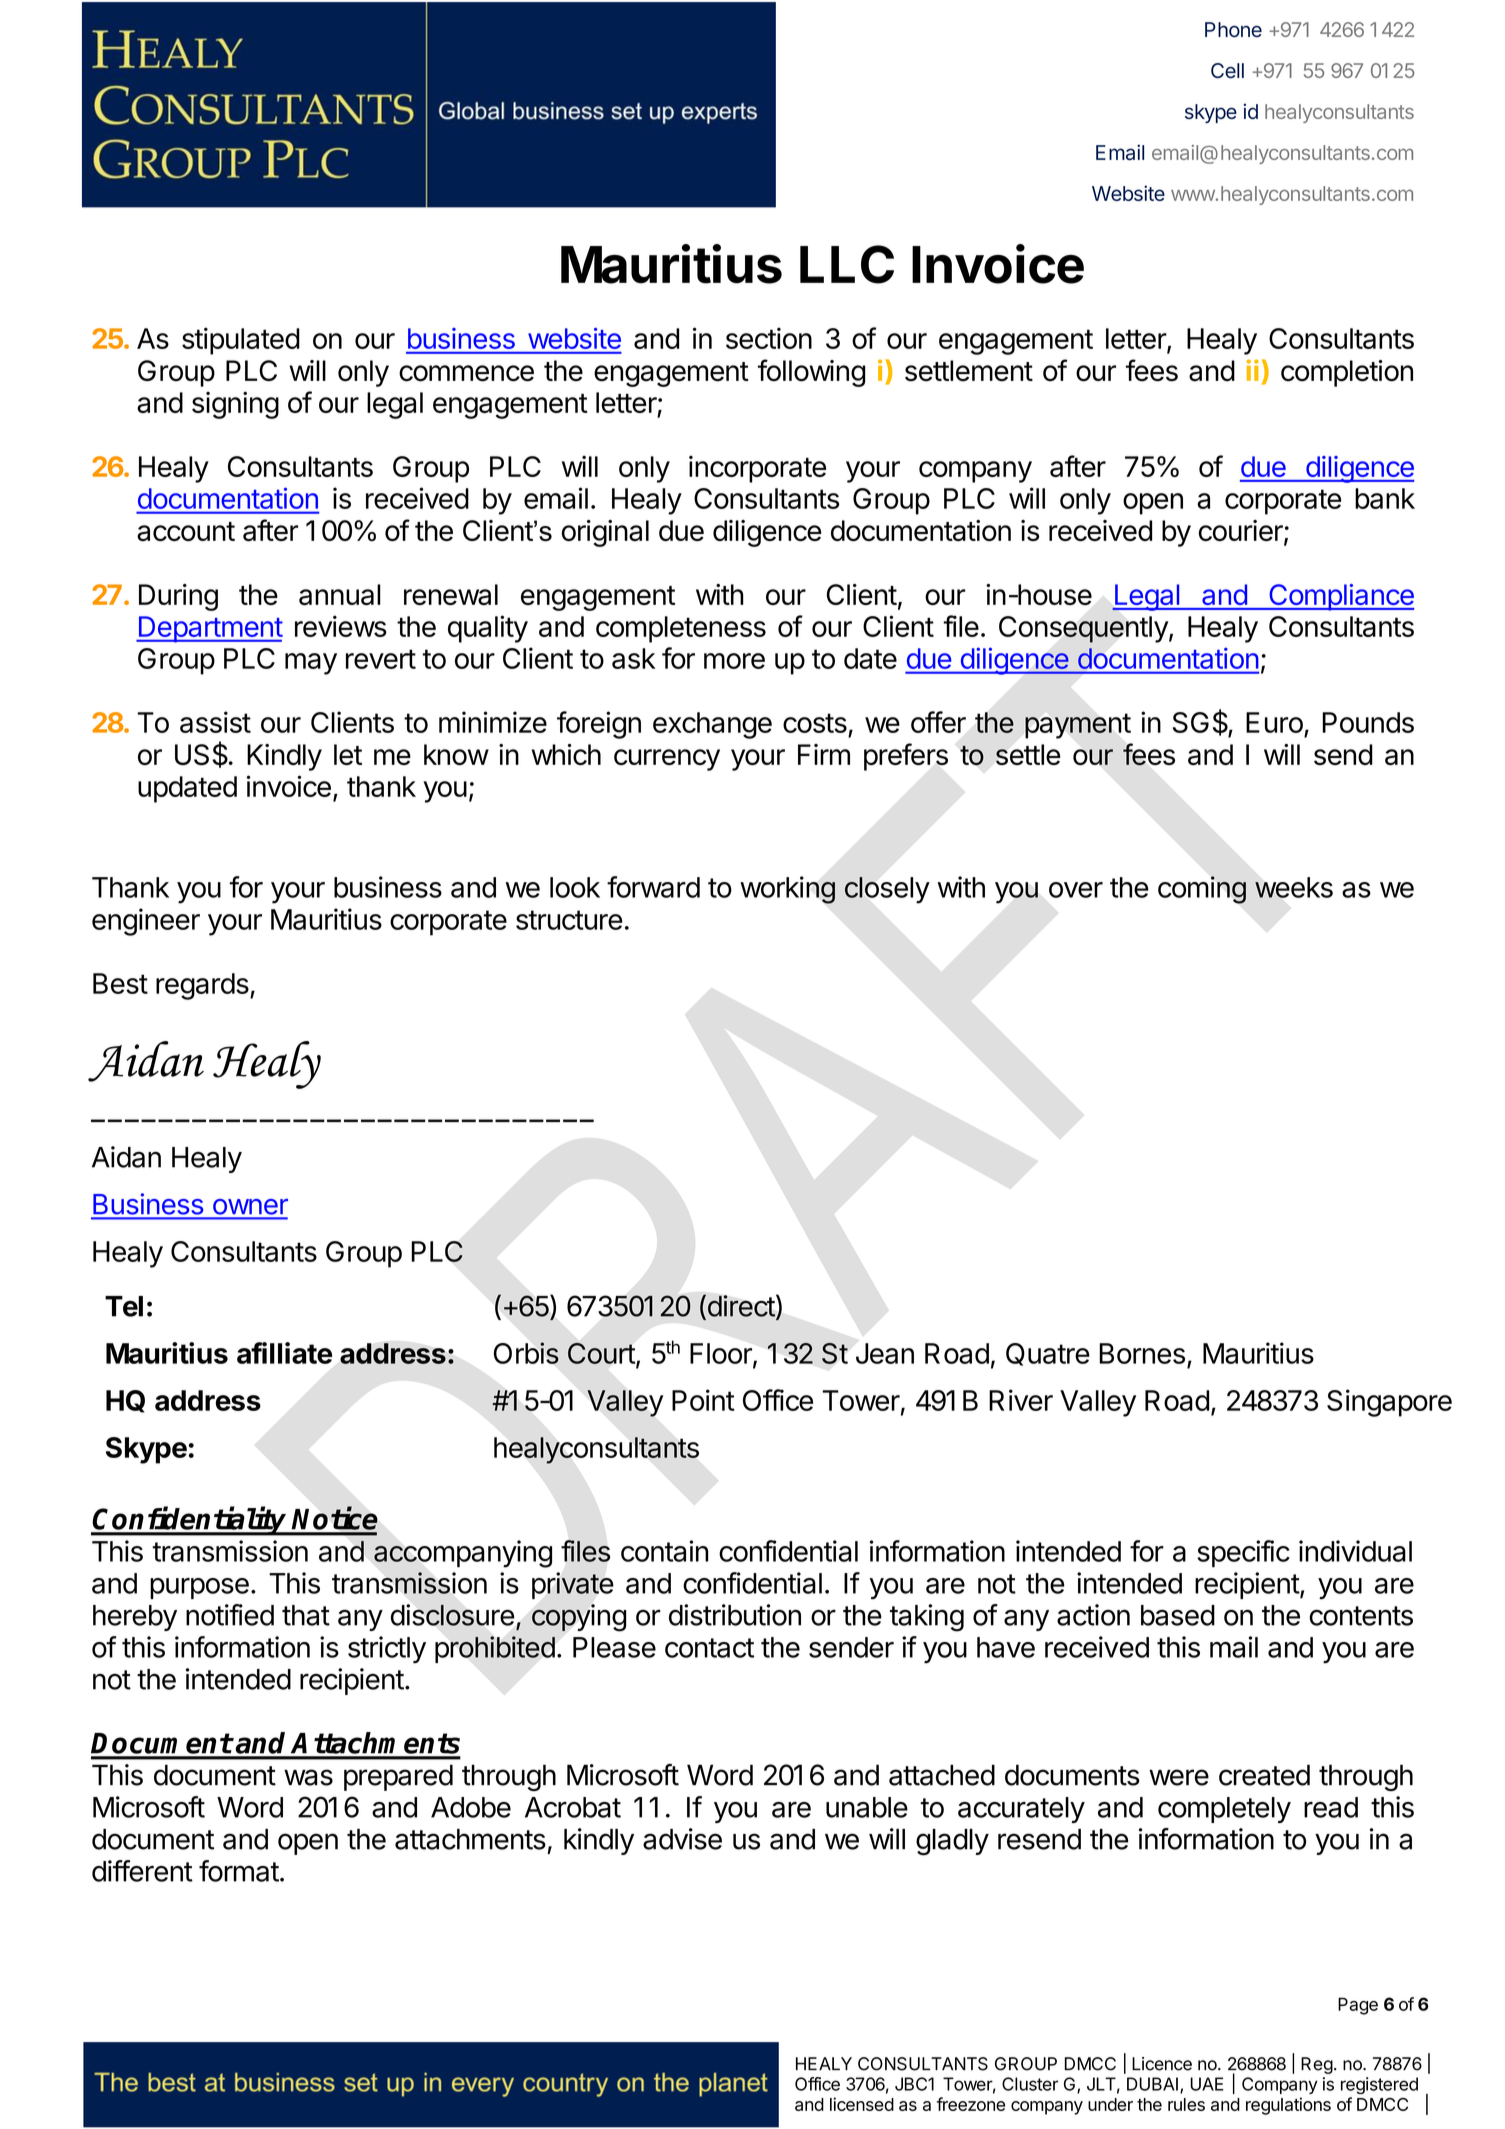 The height and width of the screenshot is (2129, 1505). What do you see at coordinates (1227, 70) in the screenshot?
I see `Cell` at bounding box center [1227, 70].
